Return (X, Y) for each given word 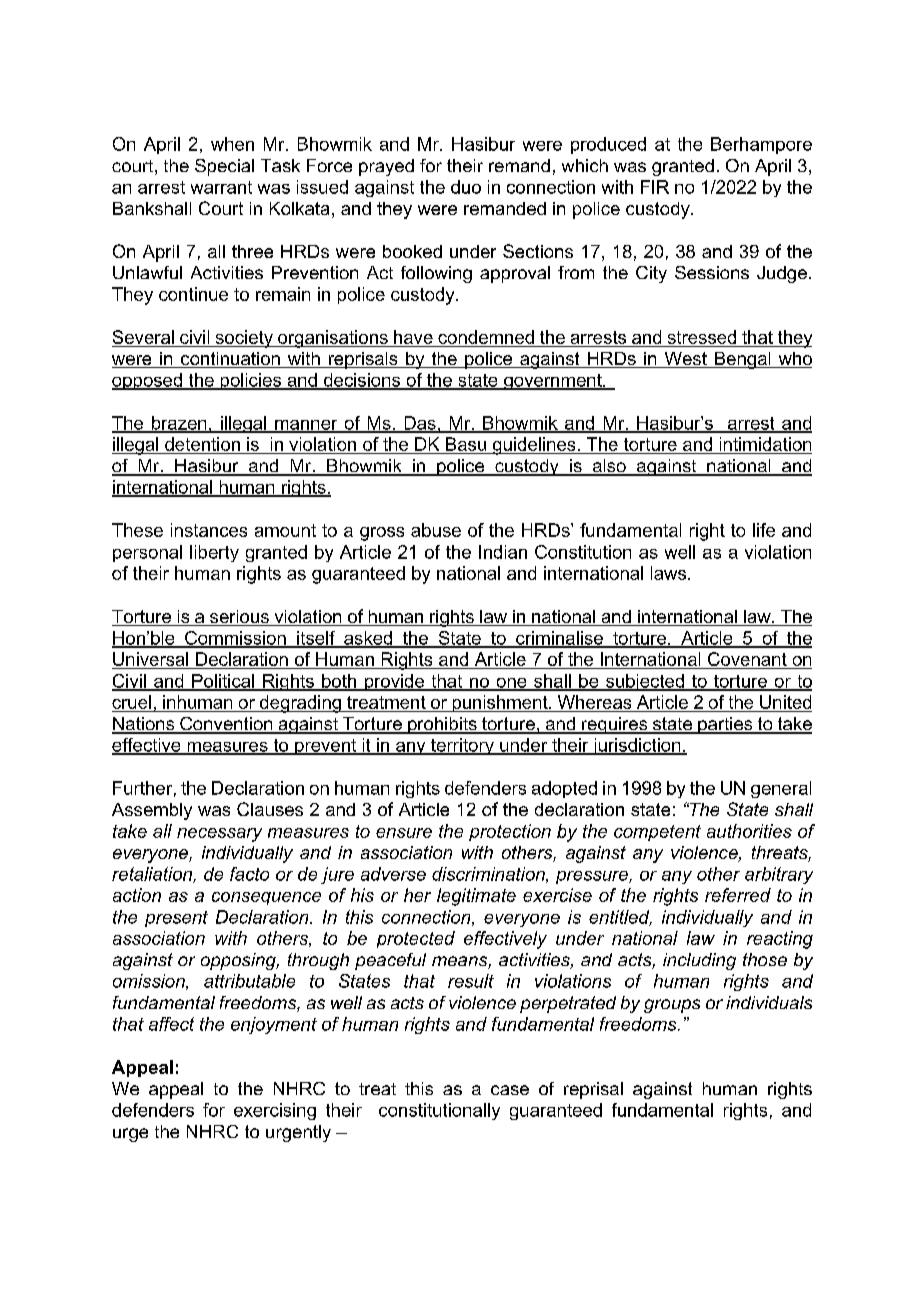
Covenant (747, 660)
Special (224, 167)
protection (510, 832)
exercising (275, 1111)
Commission (235, 639)
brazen (179, 424)
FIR (655, 187)
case (510, 1090)
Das (420, 424)
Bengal (743, 360)
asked (368, 639)
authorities (749, 831)
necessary (219, 835)
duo (466, 187)
